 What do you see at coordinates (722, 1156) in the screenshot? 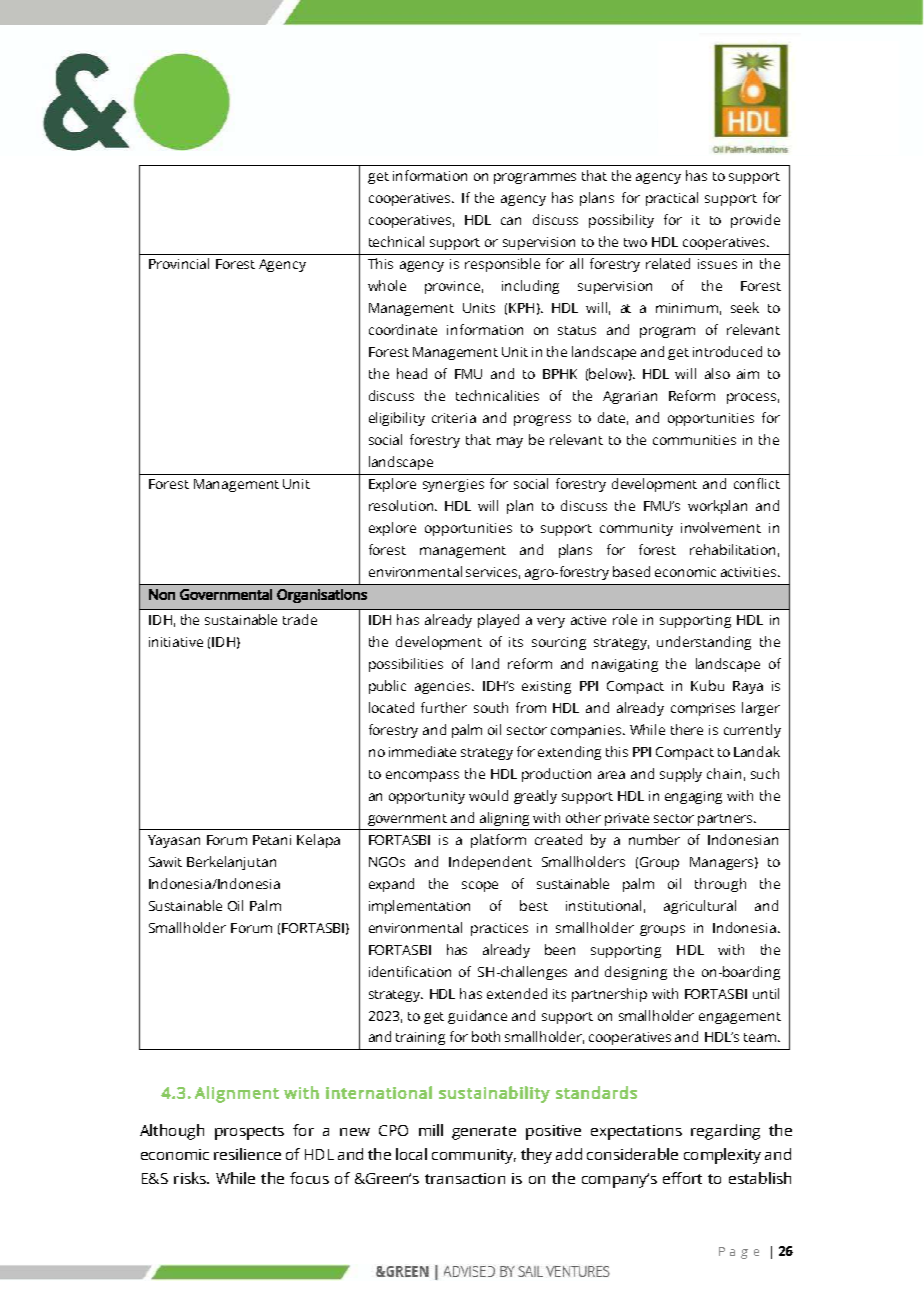
I see `complexity` at bounding box center [722, 1156].
